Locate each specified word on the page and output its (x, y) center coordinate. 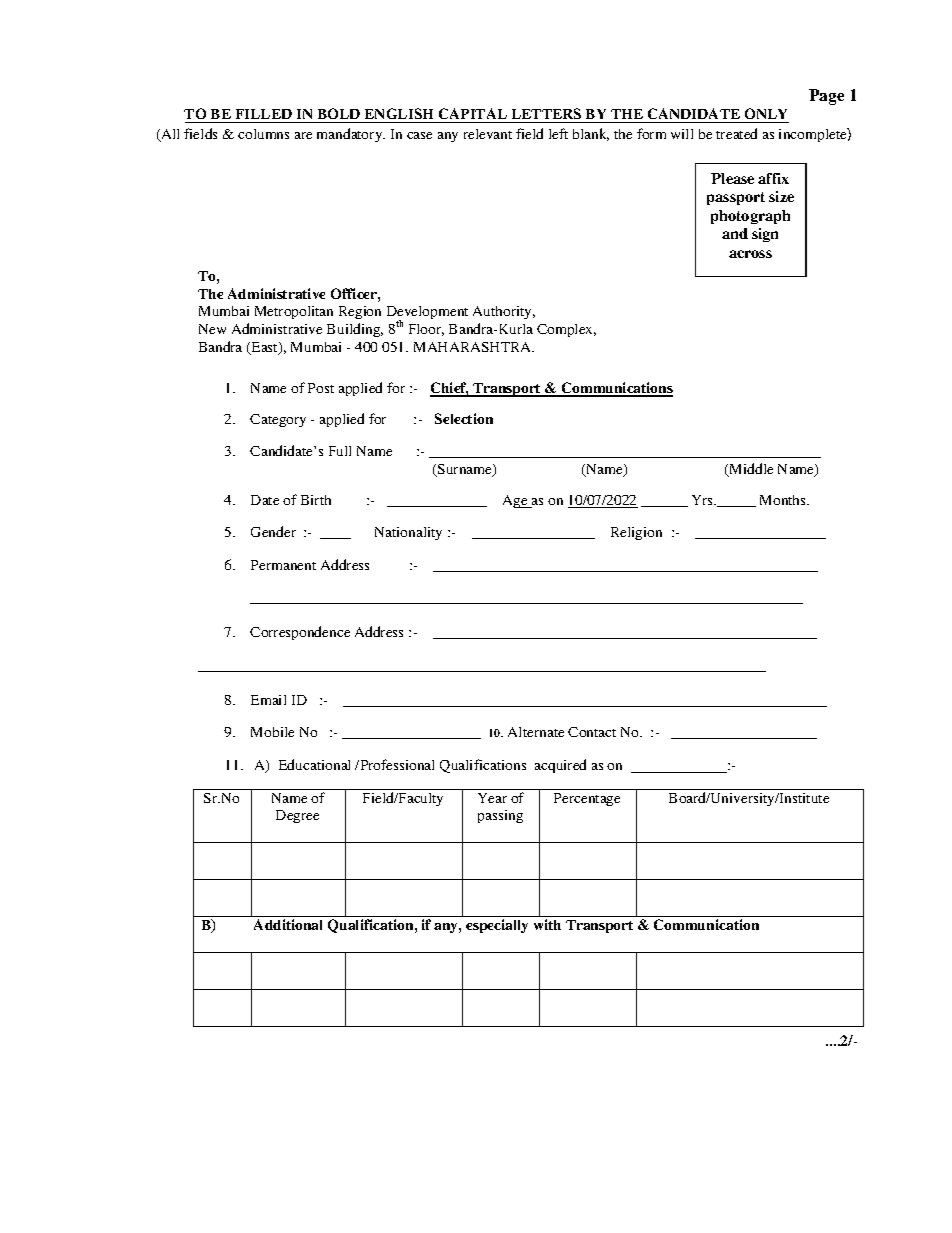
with (547, 924)
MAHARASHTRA (474, 347)
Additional (288, 924)
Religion (636, 533)
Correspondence (300, 633)
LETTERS (546, 115)
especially (497, 926)
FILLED (264, 114)
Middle (750, 470)
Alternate (536, 732)
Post (321, 388)
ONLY (765, 115)
